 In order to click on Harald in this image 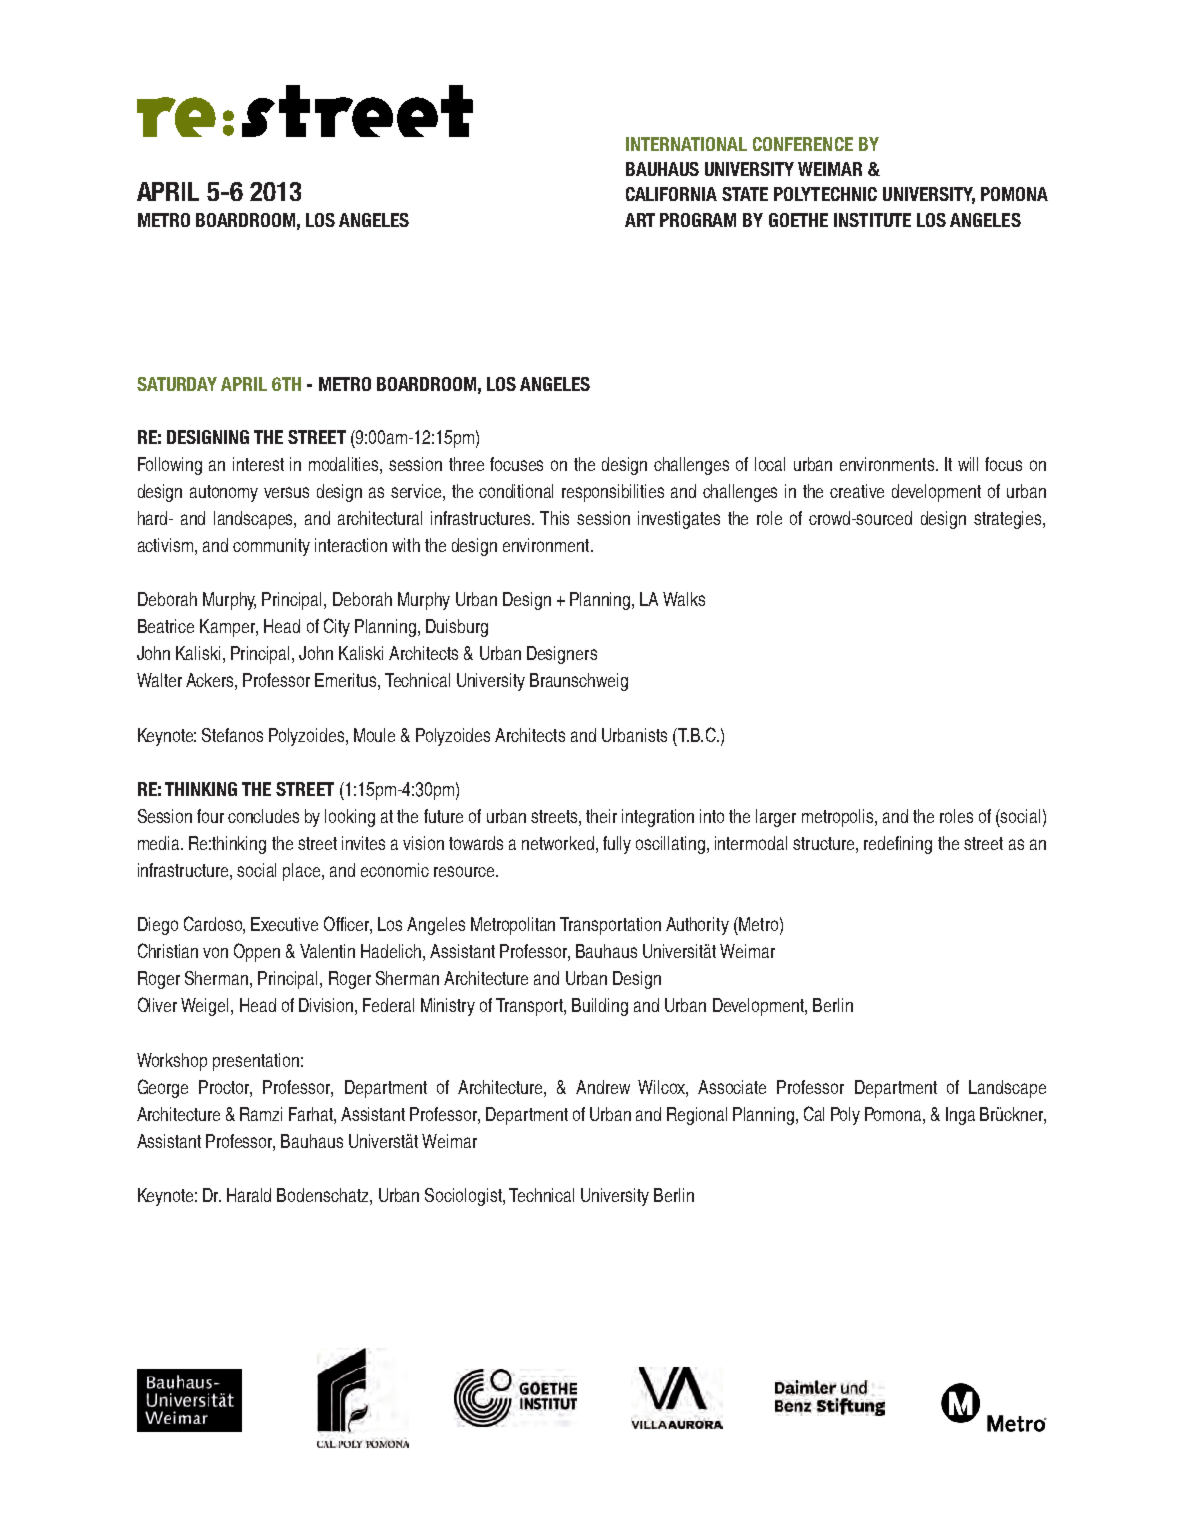, I will do `click(249, 1195)`.
